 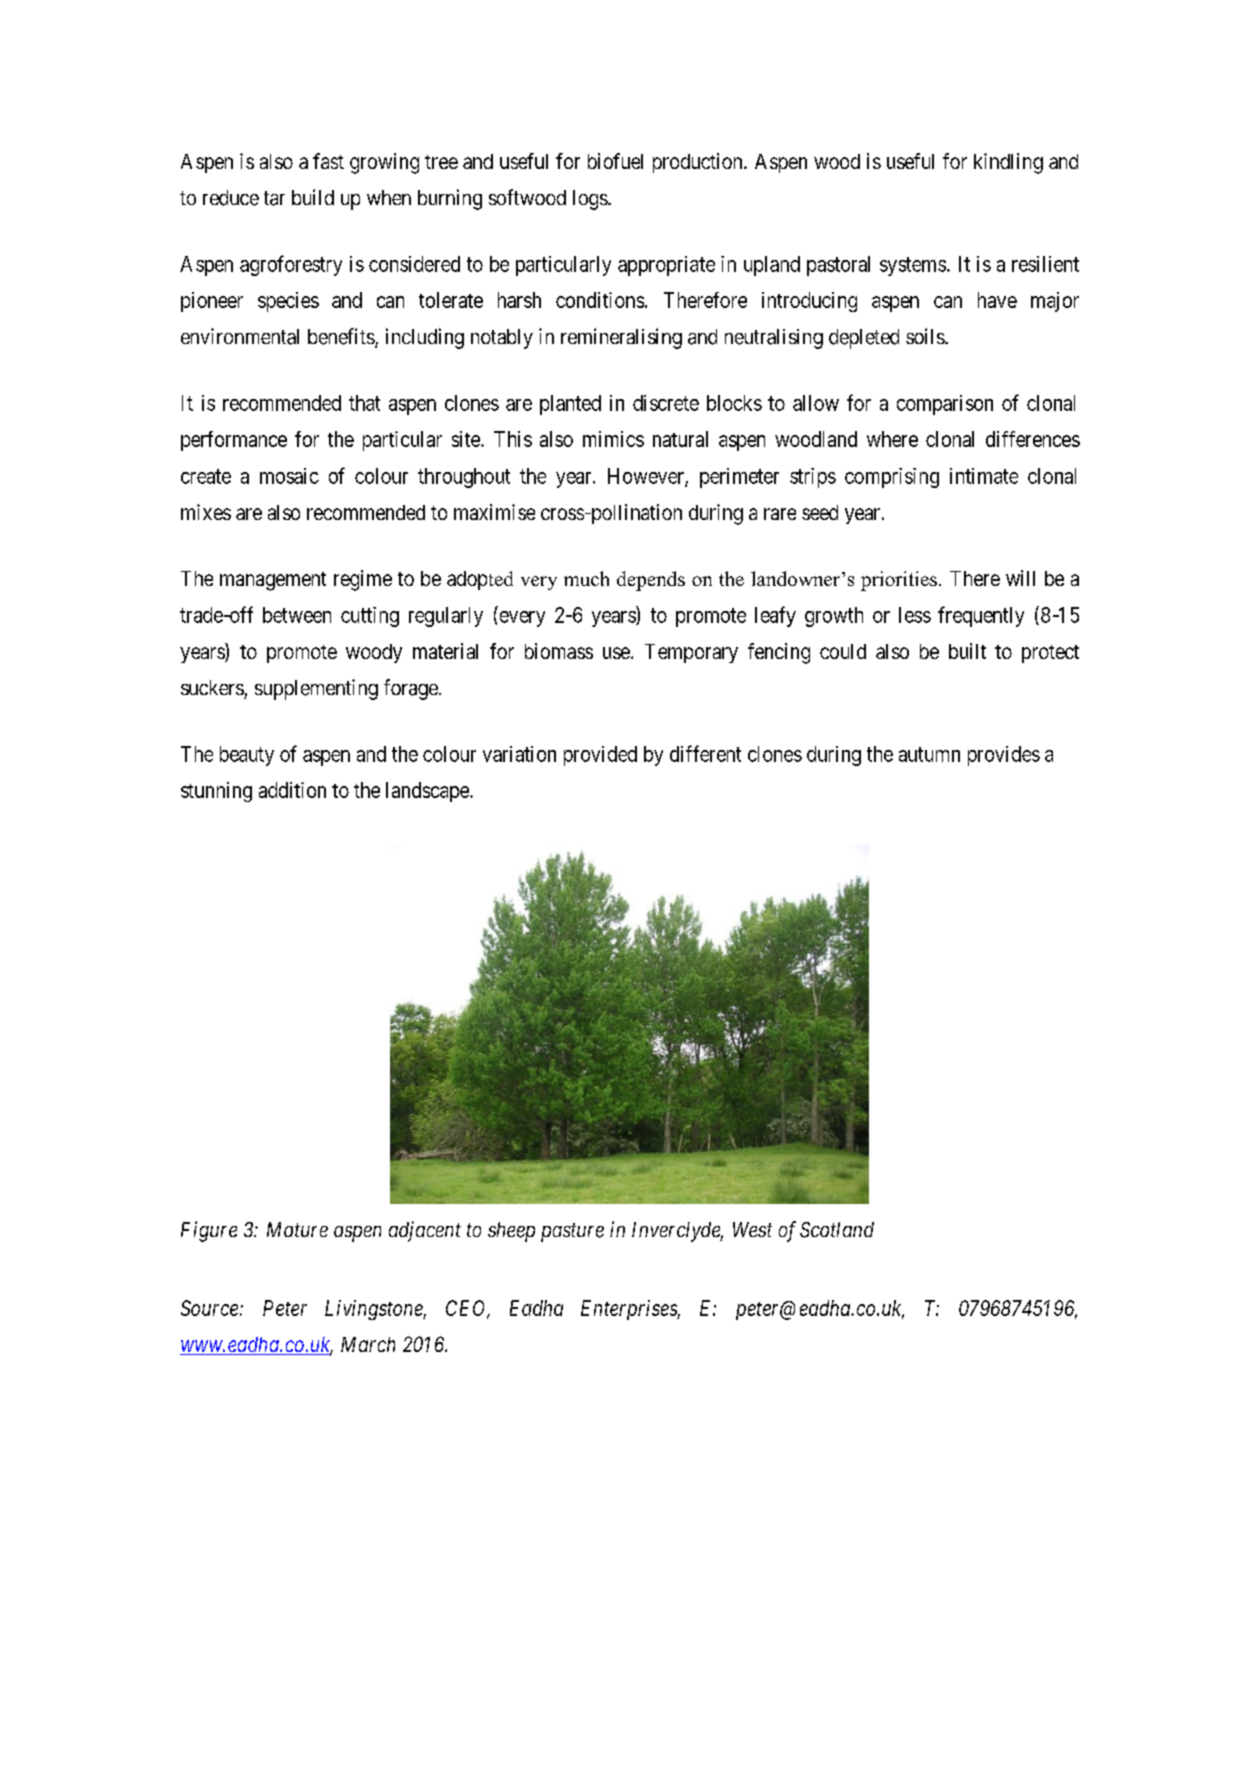 What do you see at coordinates (368, 1344) in the image?
I see `March` at bounding box center [368, 1344].
